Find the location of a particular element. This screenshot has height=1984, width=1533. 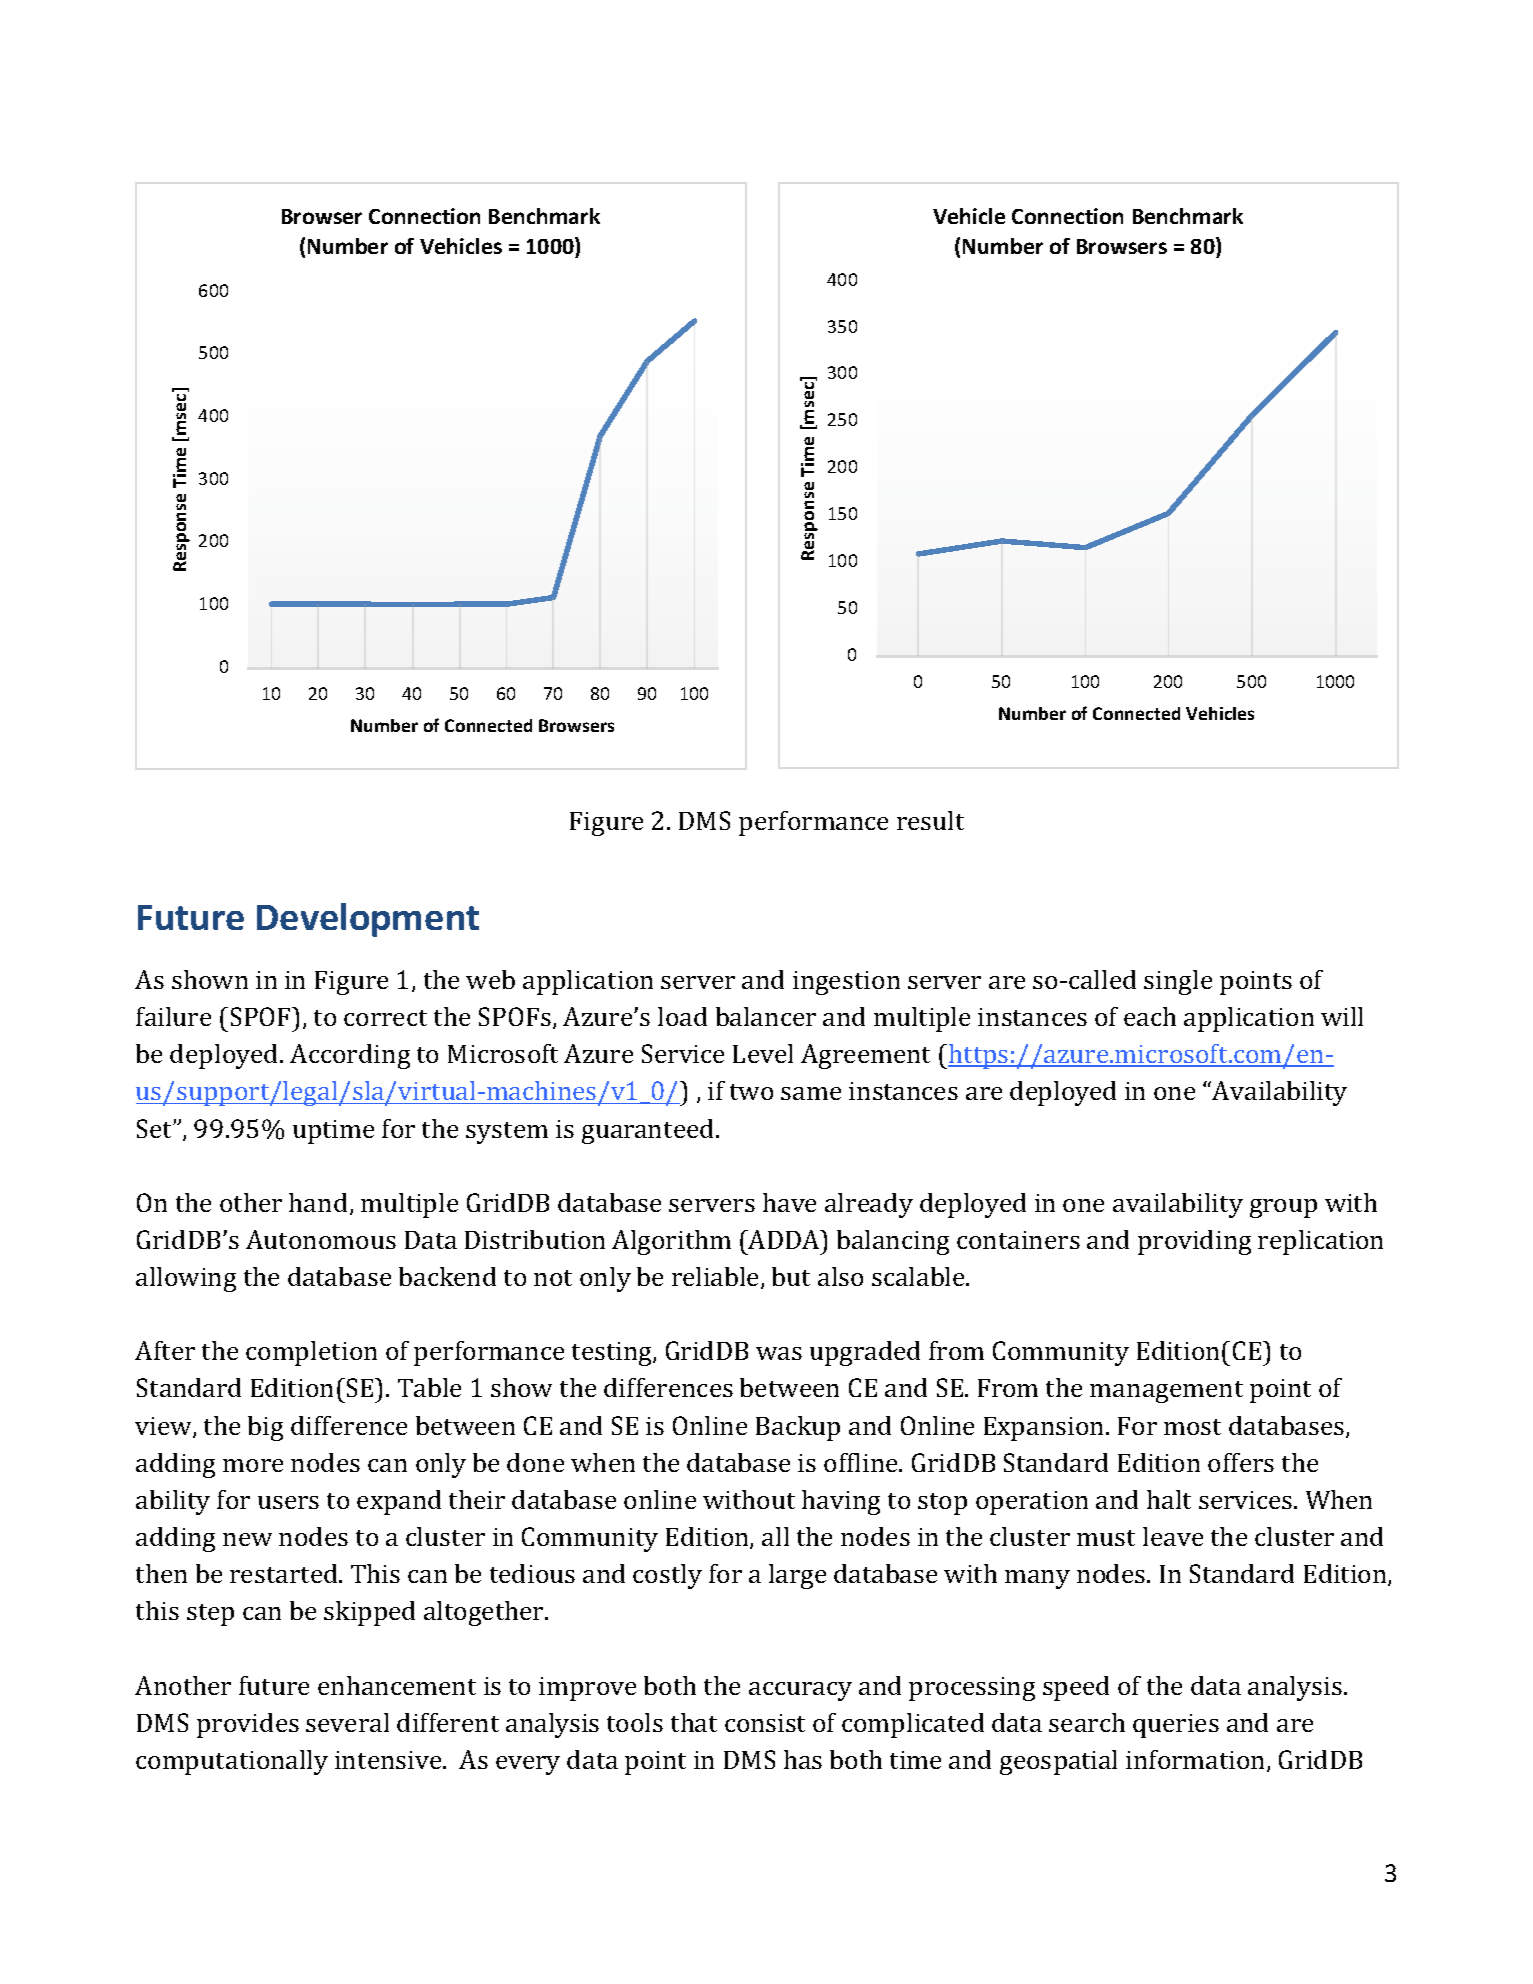

reliable is located at coordinates (717, 1278).
